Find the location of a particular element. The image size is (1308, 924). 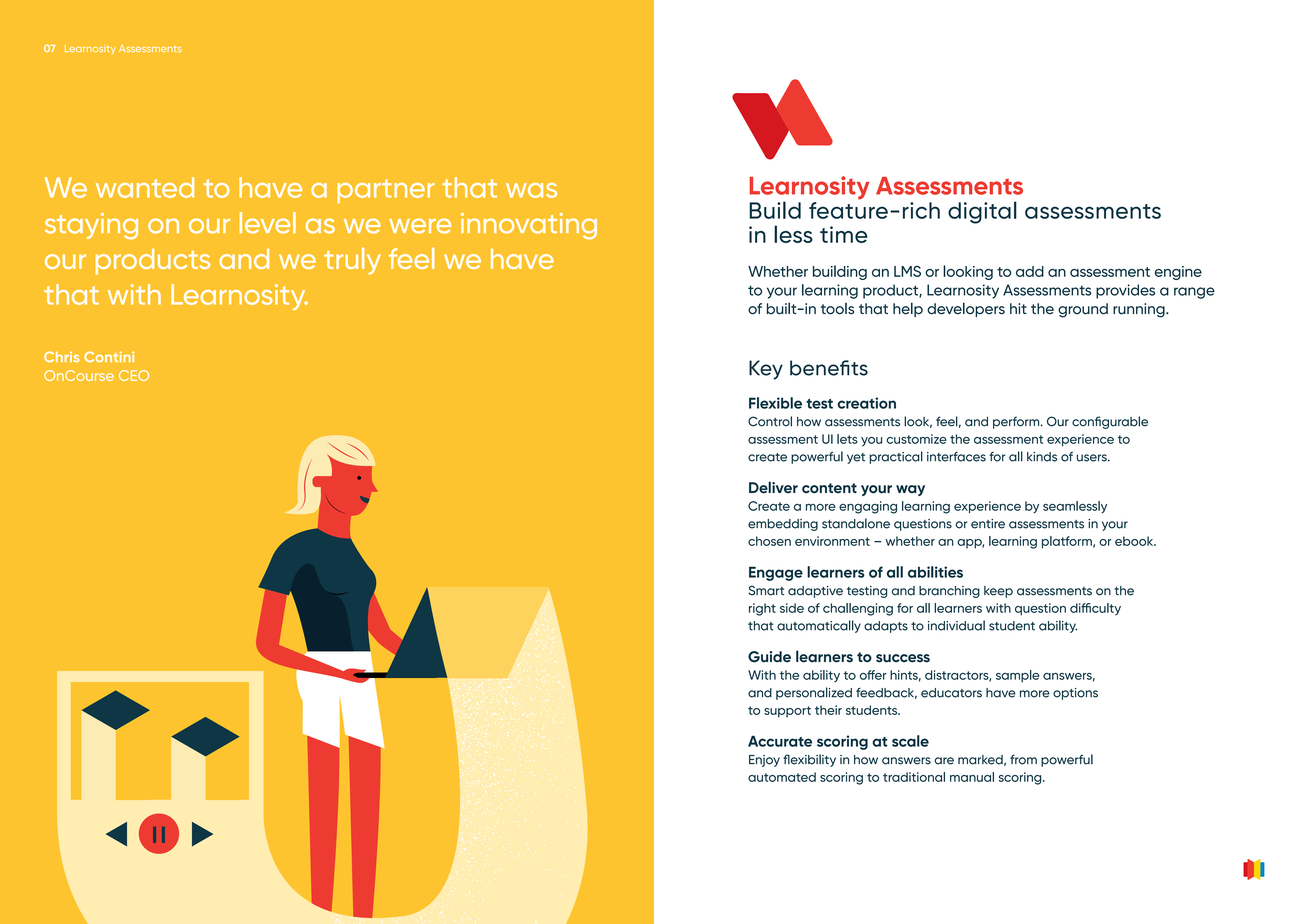

perform is located at coordinates (1017, 422).
